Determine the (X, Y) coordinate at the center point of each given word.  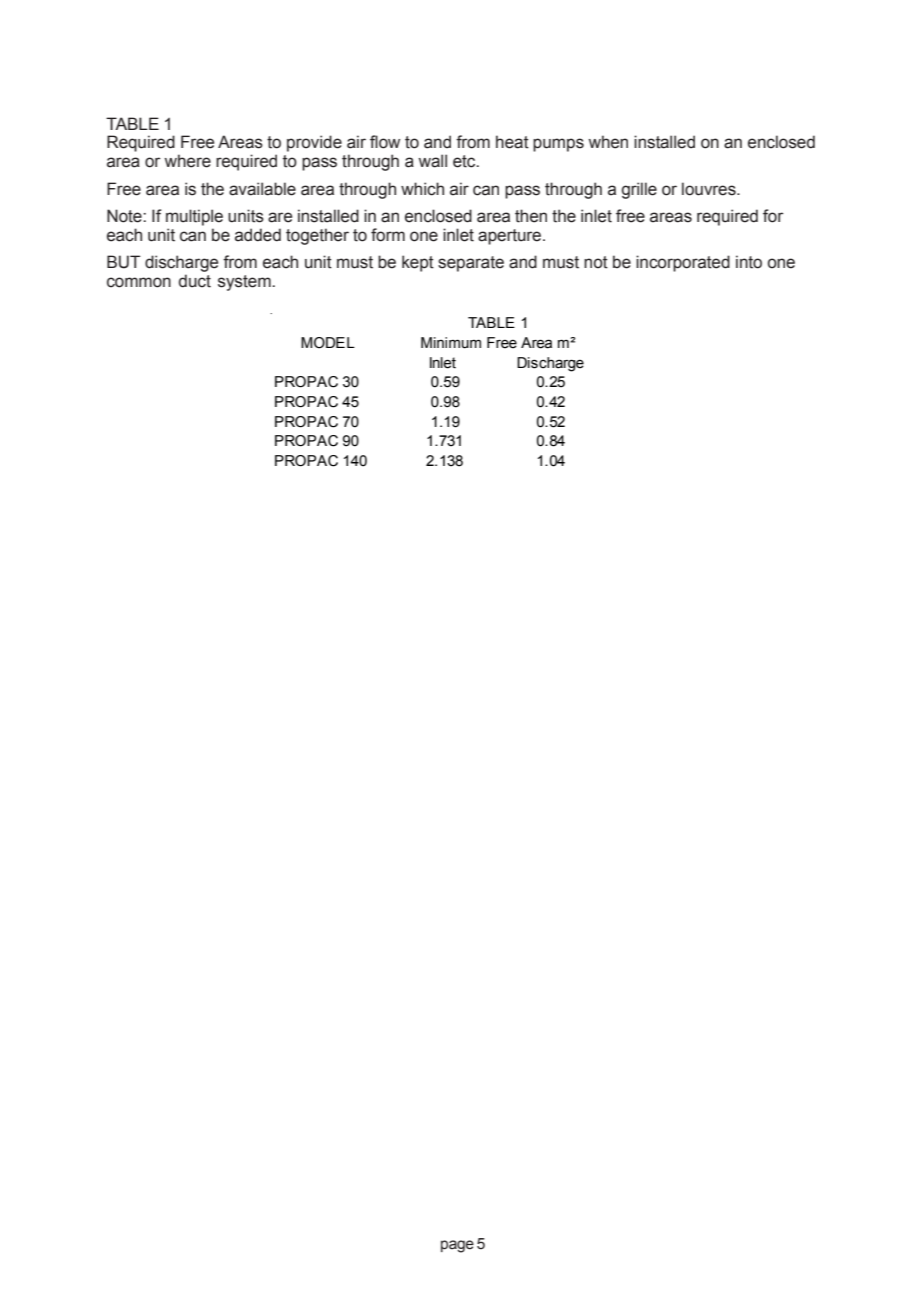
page (457, 1246)
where (187, 161)
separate (471, 264)
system (245, 283)
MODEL (328, 343)
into (749, 262)
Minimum (451, 343)
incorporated (683, 263)
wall (432, 161)
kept (418, 263)
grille (639, 190)
